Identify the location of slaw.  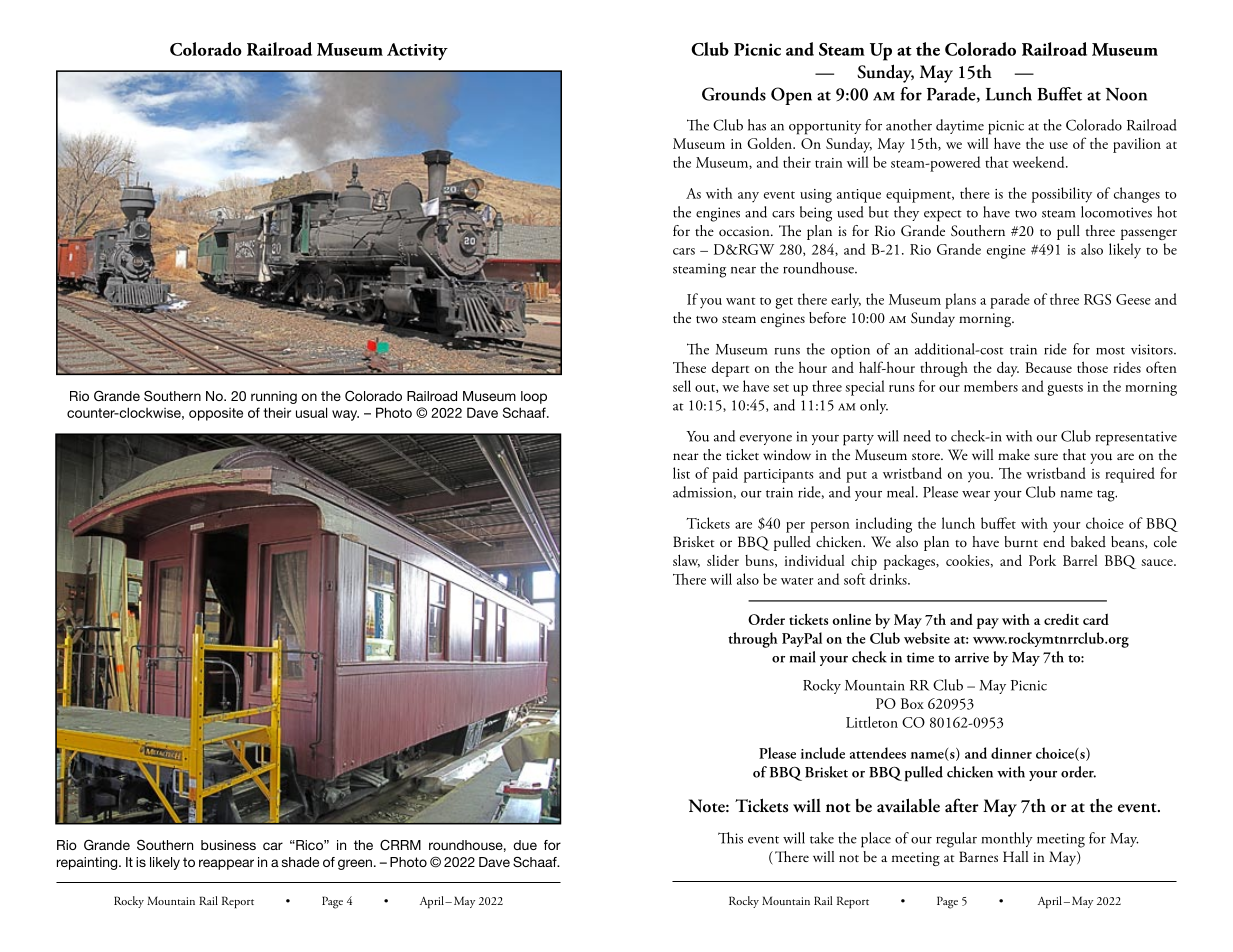
(686, 561).
